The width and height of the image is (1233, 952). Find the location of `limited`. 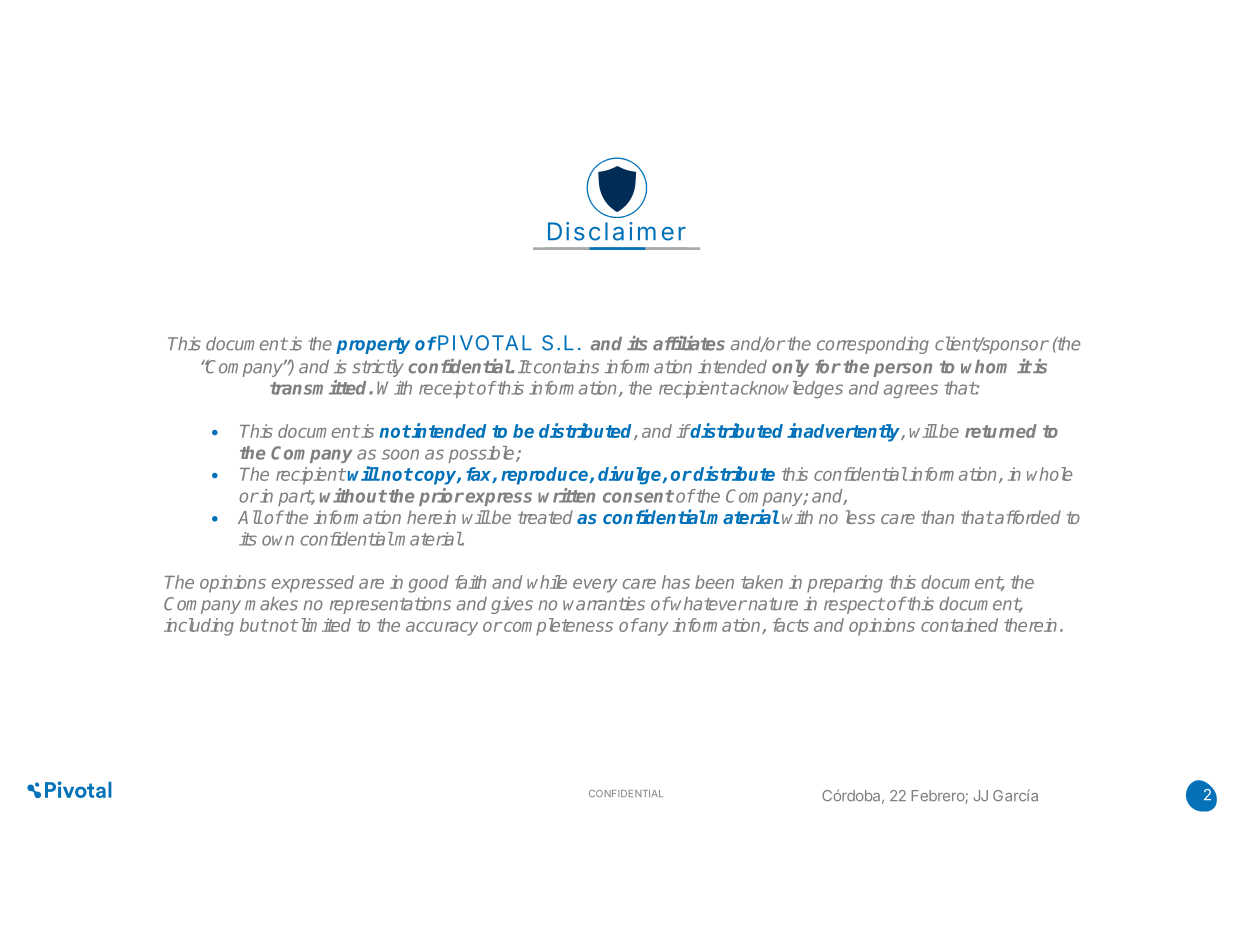

limited is located at coordinates (324, 625).
